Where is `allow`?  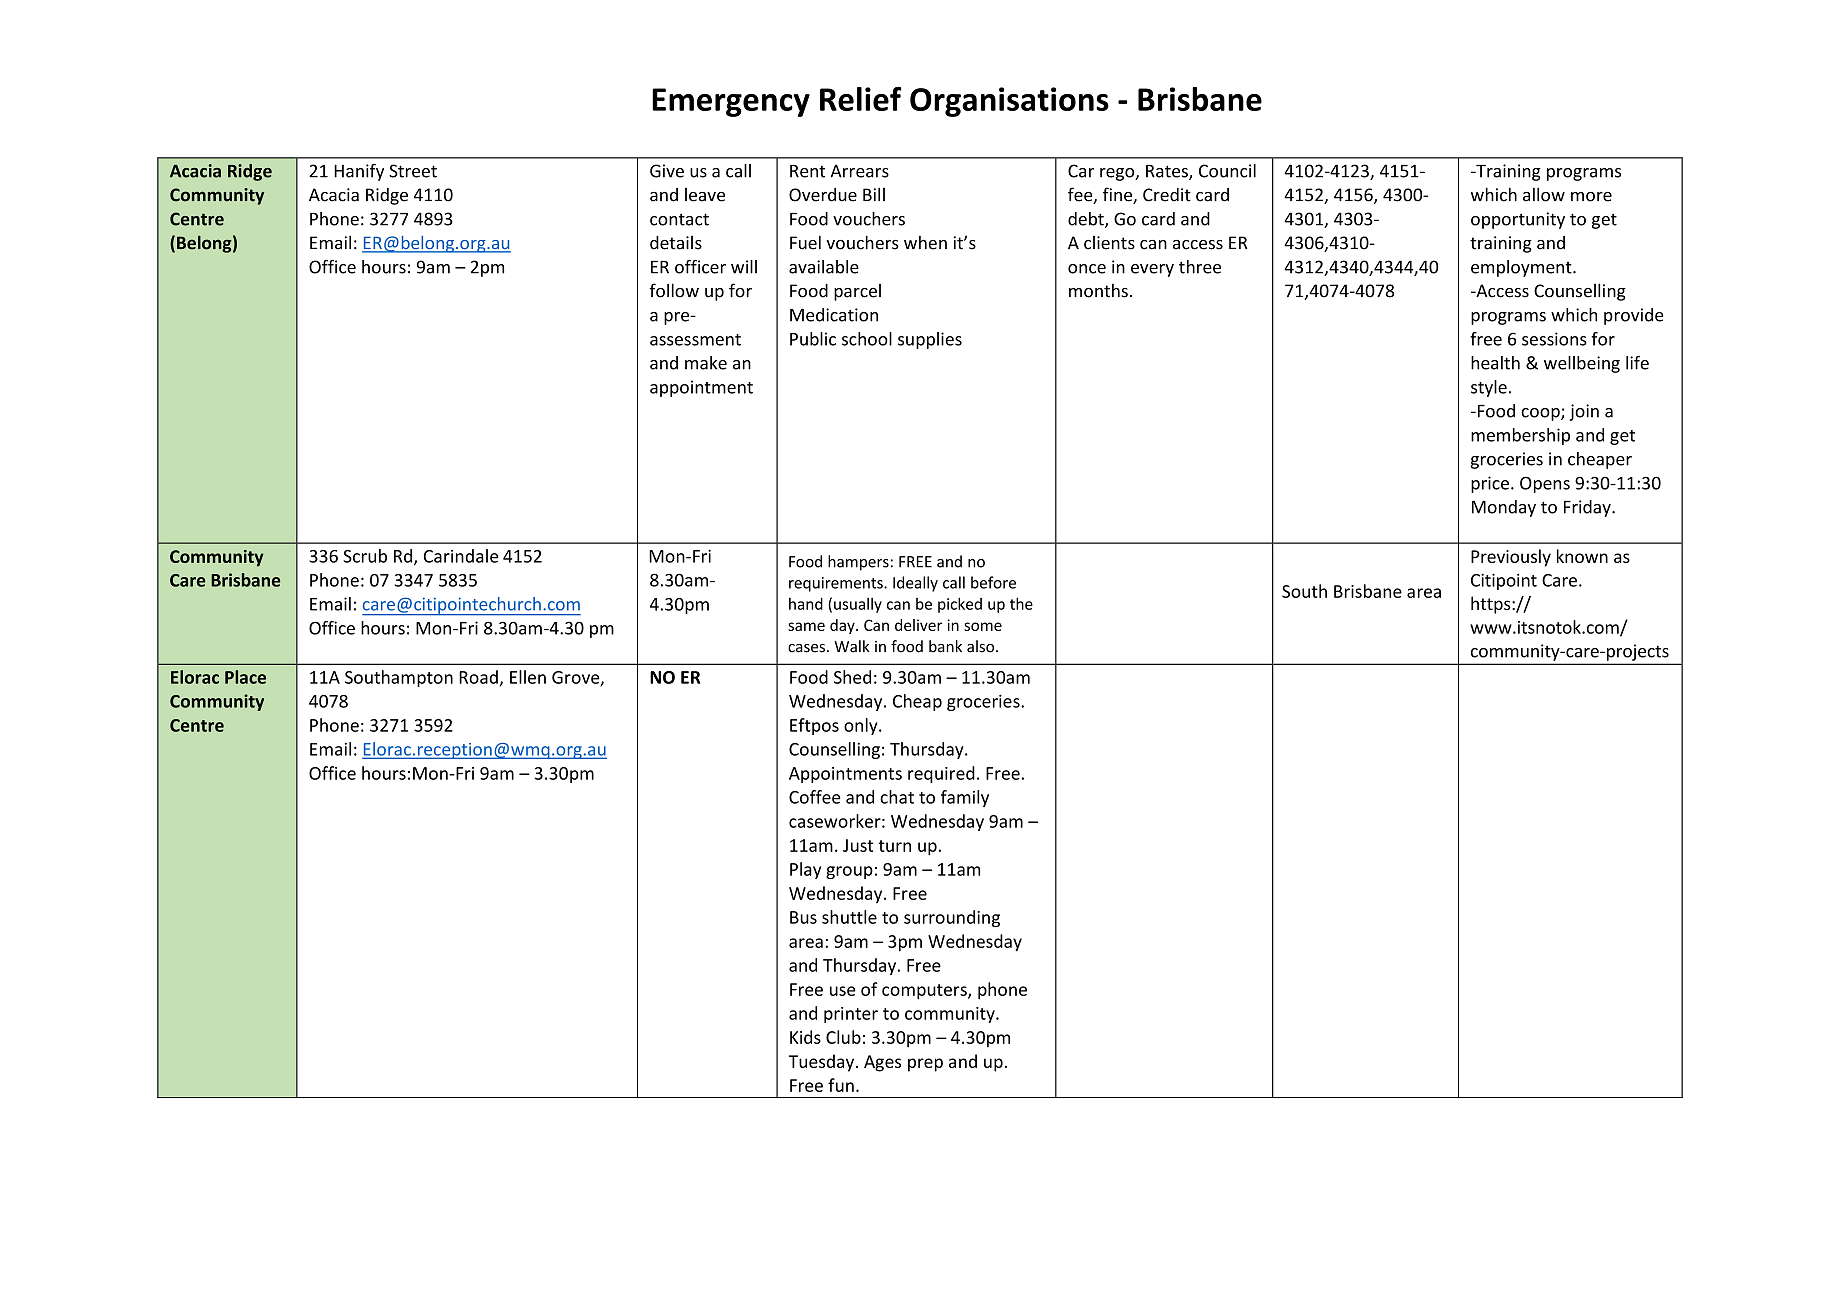 allow is located at coordinates (1544, 194).
